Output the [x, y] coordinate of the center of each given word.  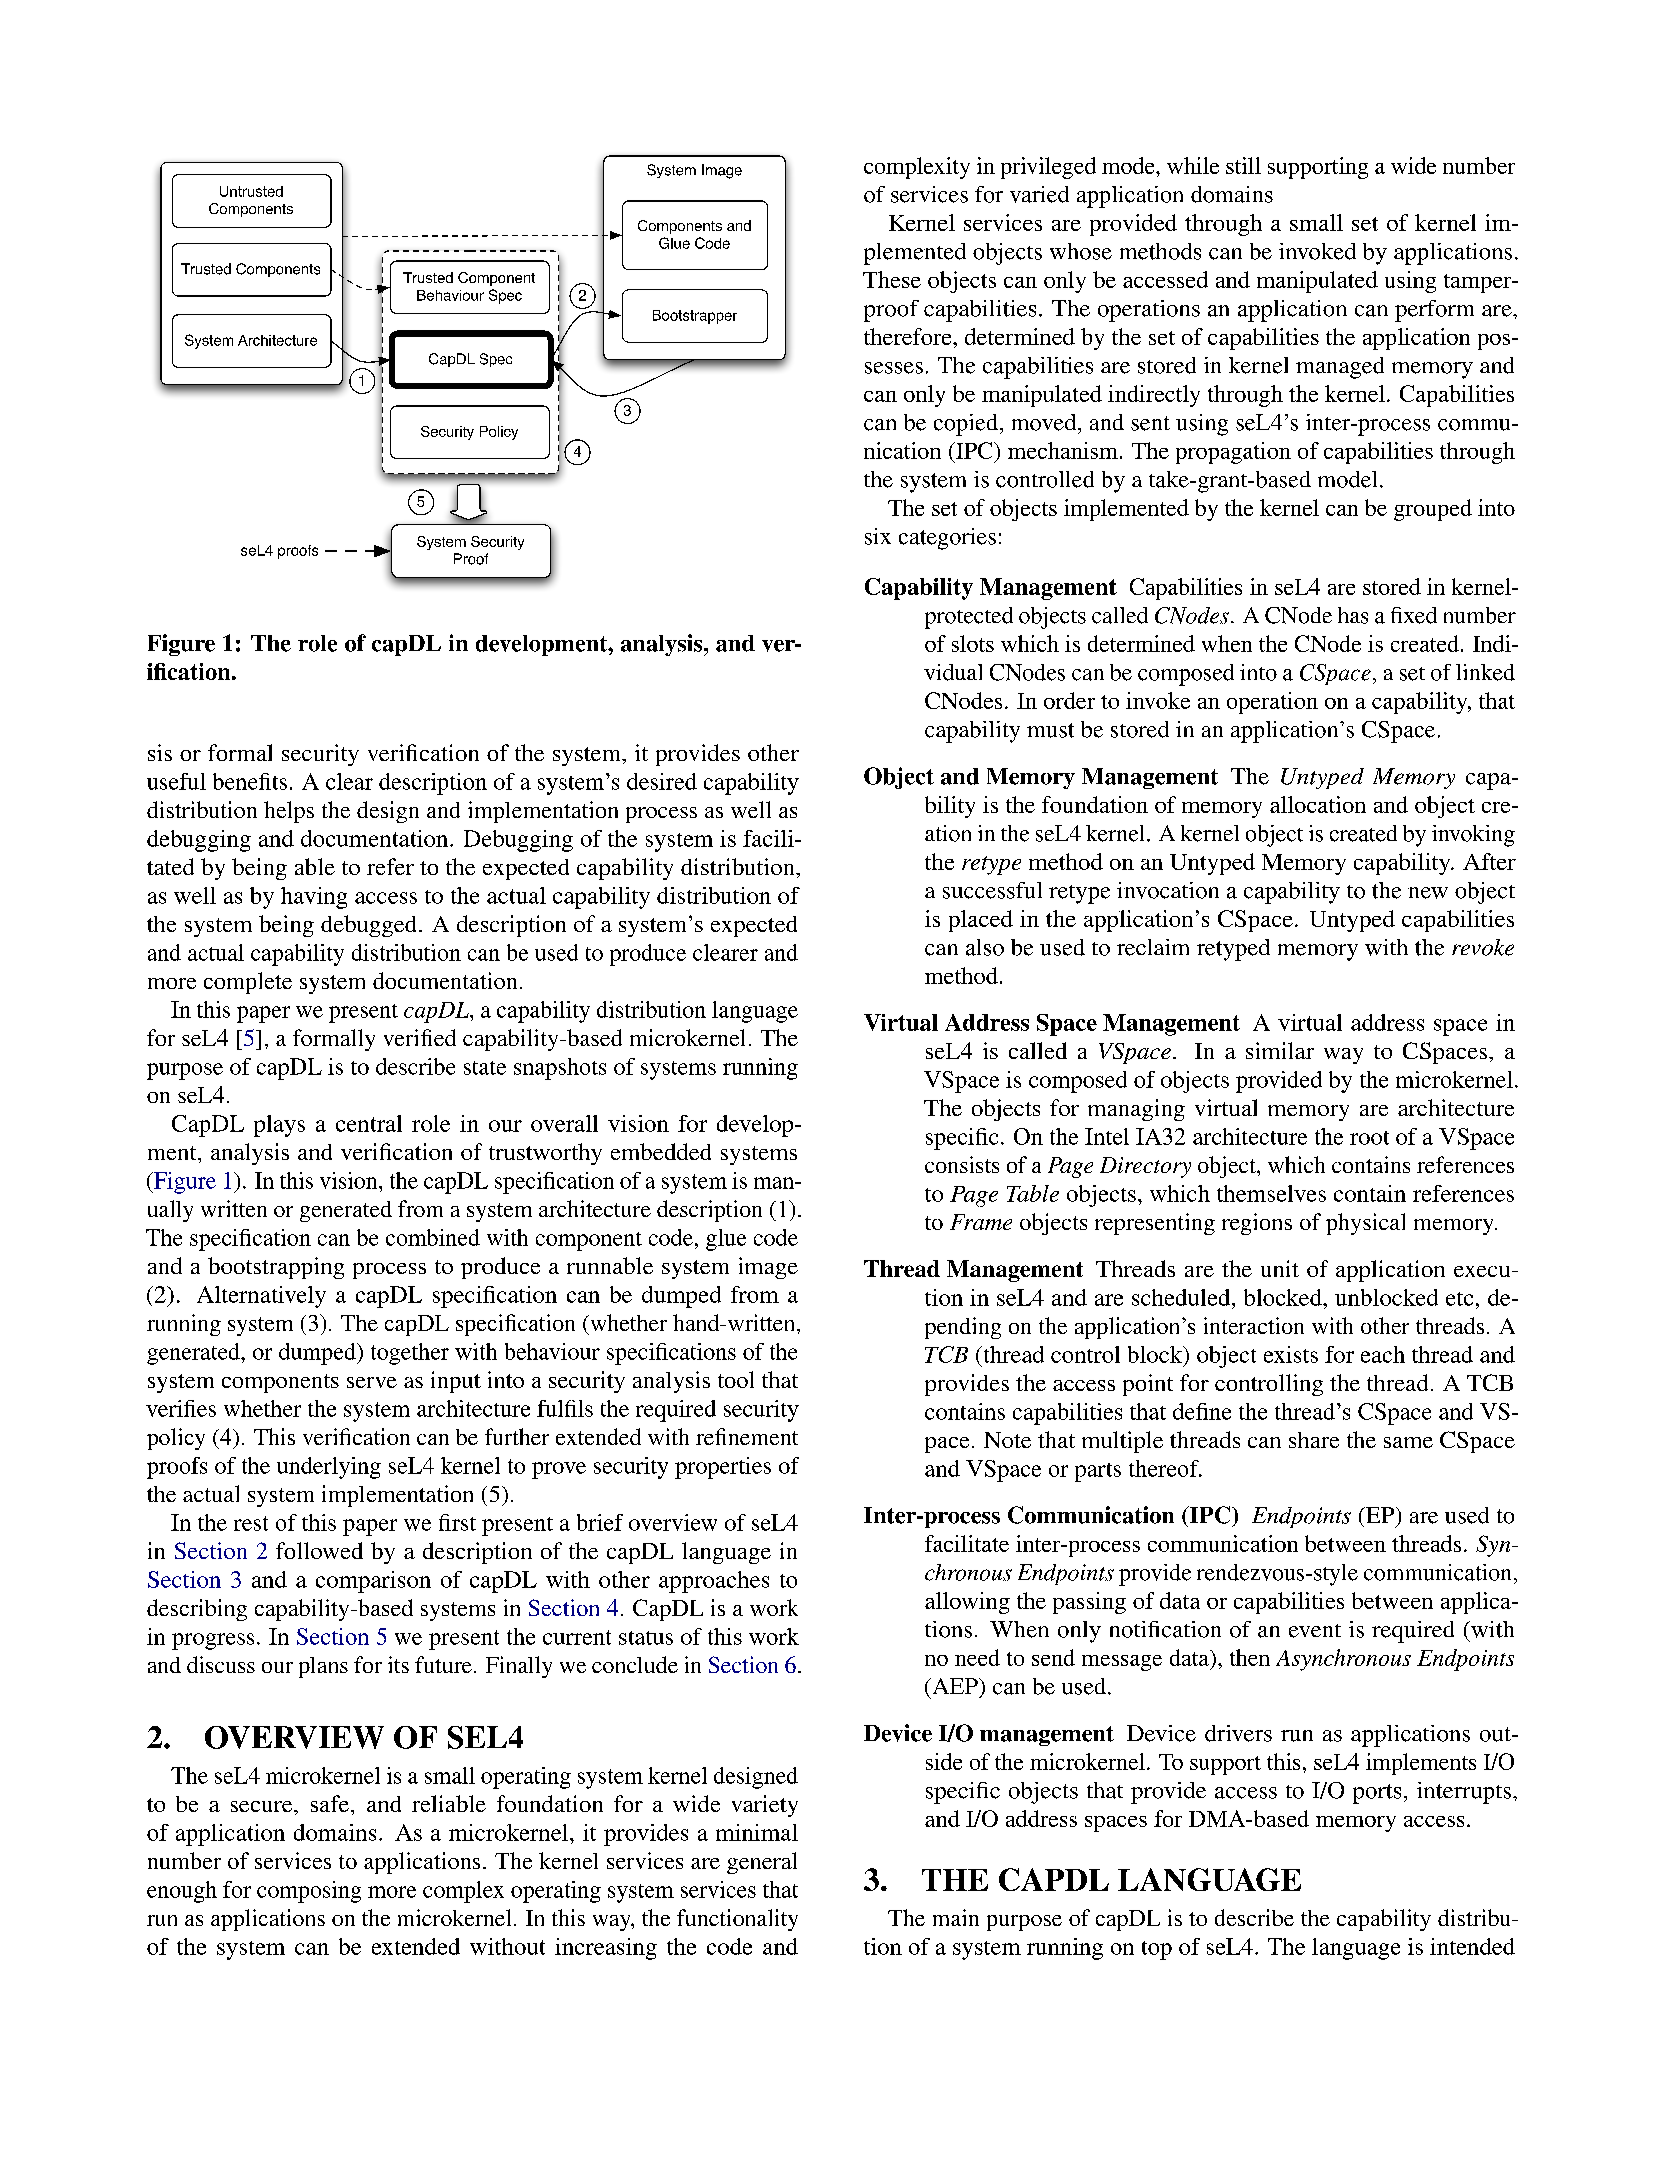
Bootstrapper [695, 317]
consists [962, 1164]
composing [309, 1892]
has [1353, 615]
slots [973, 643]
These [892, 279]
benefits [250, 781]
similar [1280, 1050]
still [1243, 165]
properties [723, 1468]
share [1314, 1440]
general [762, 1863]
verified [420, 1037]
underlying [329, 1468]
